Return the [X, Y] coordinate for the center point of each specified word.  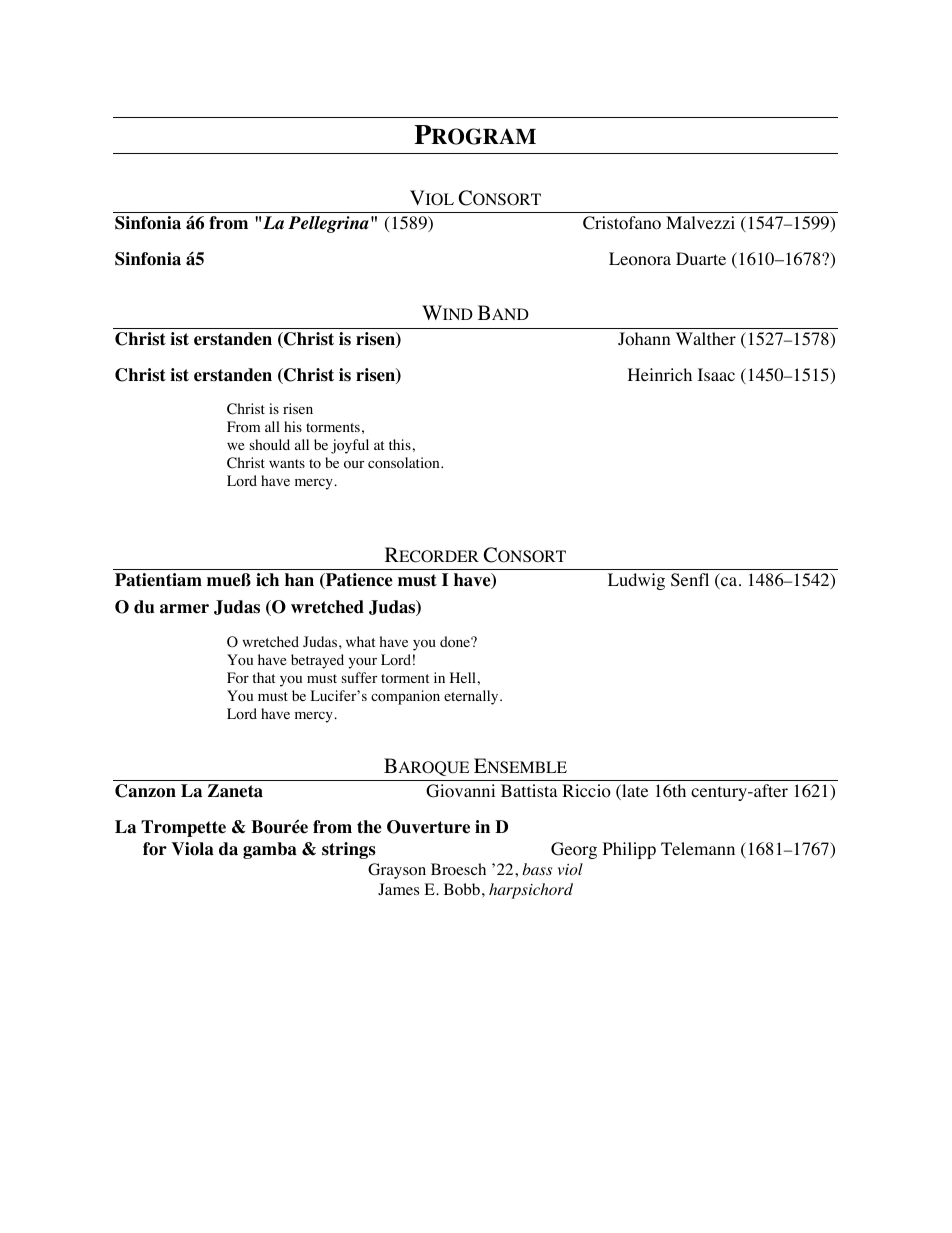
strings [349, 850]
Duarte [701, 258]
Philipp [629, 850]
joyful [350, 446]
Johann [644, 339]
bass [537, 869]
